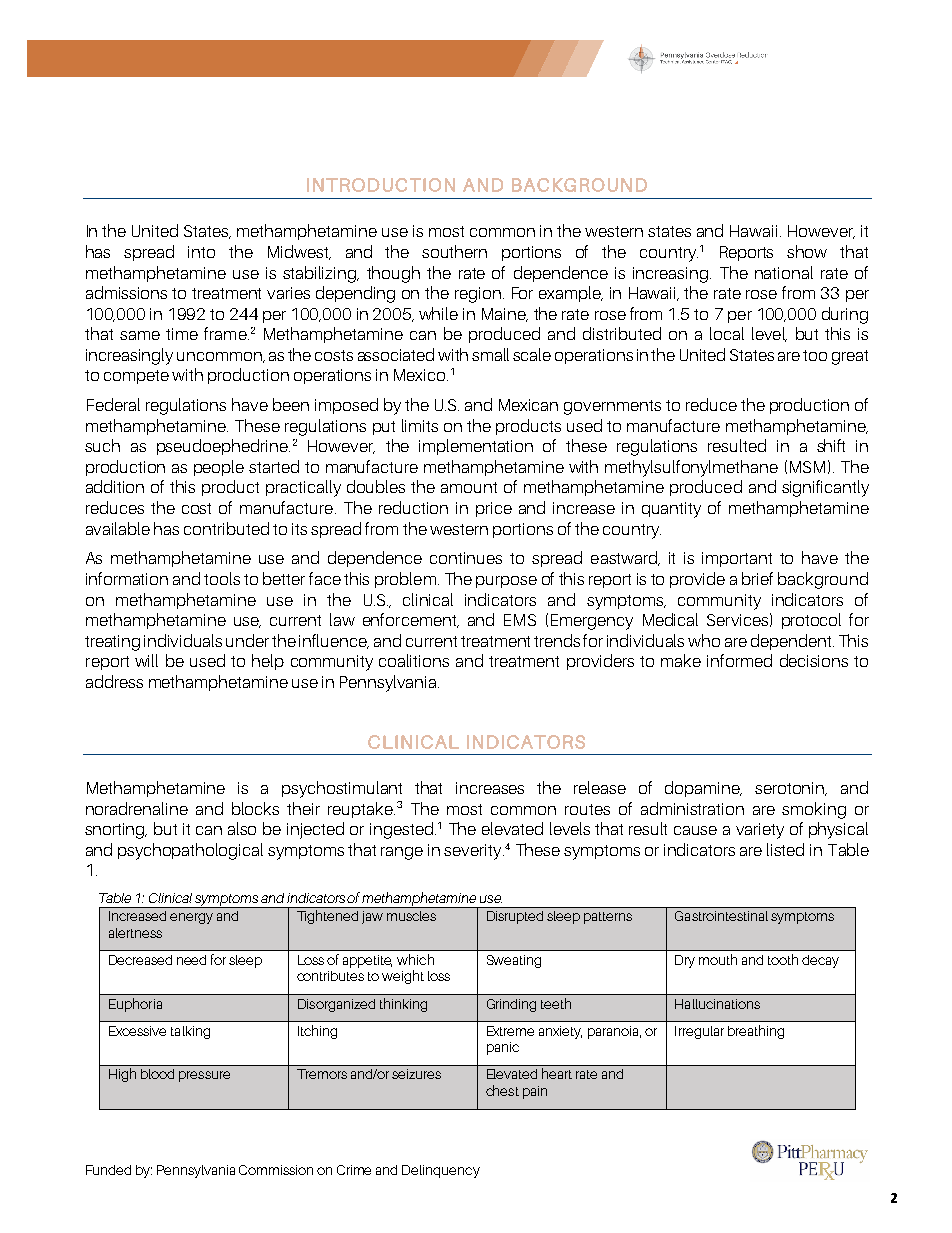  What do you see at coordinates (414, 660) in the page?
I see `coalitions` at bounding box center [414, 660].
